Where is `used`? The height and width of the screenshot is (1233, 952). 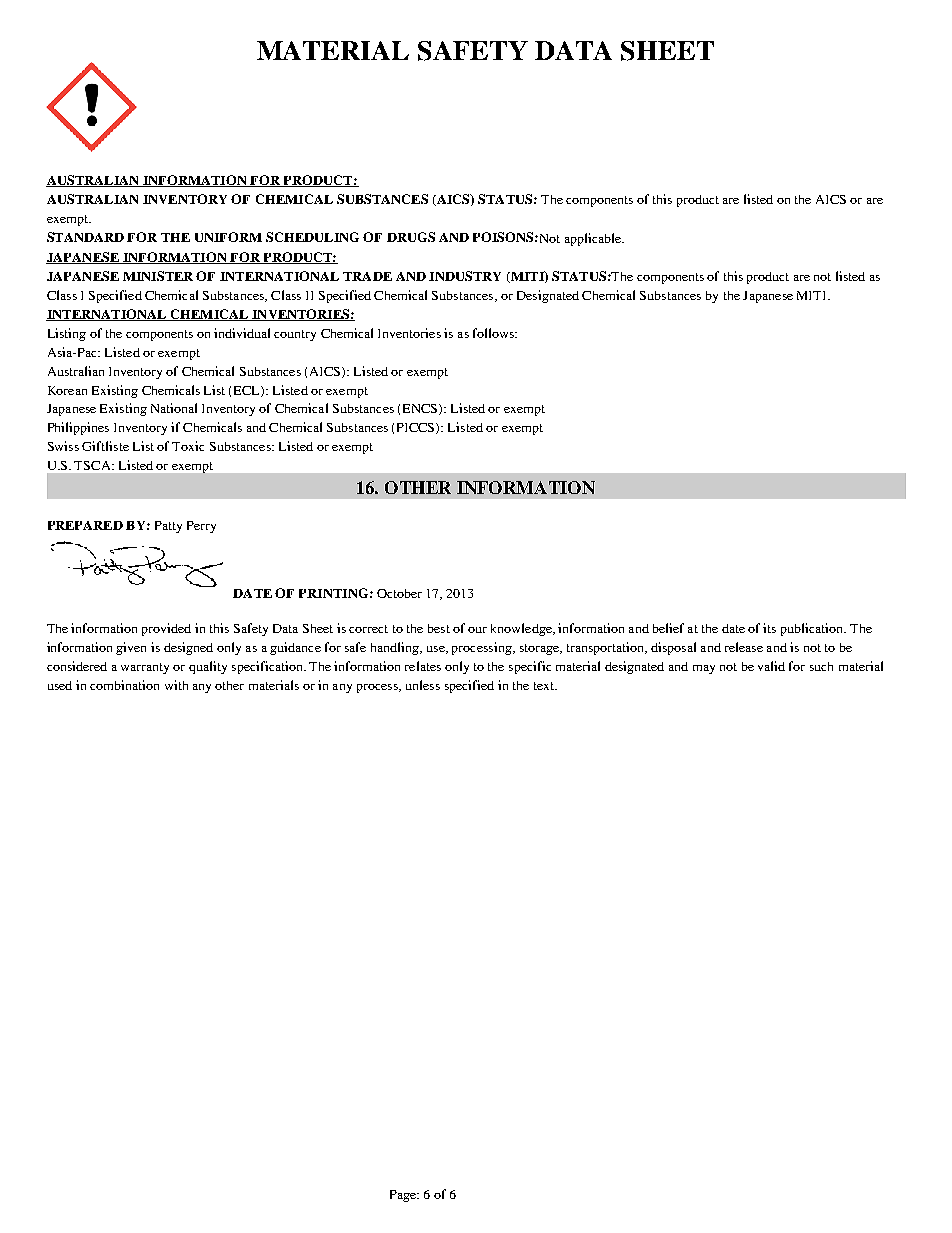
used is located at coordinates (60, 685).
